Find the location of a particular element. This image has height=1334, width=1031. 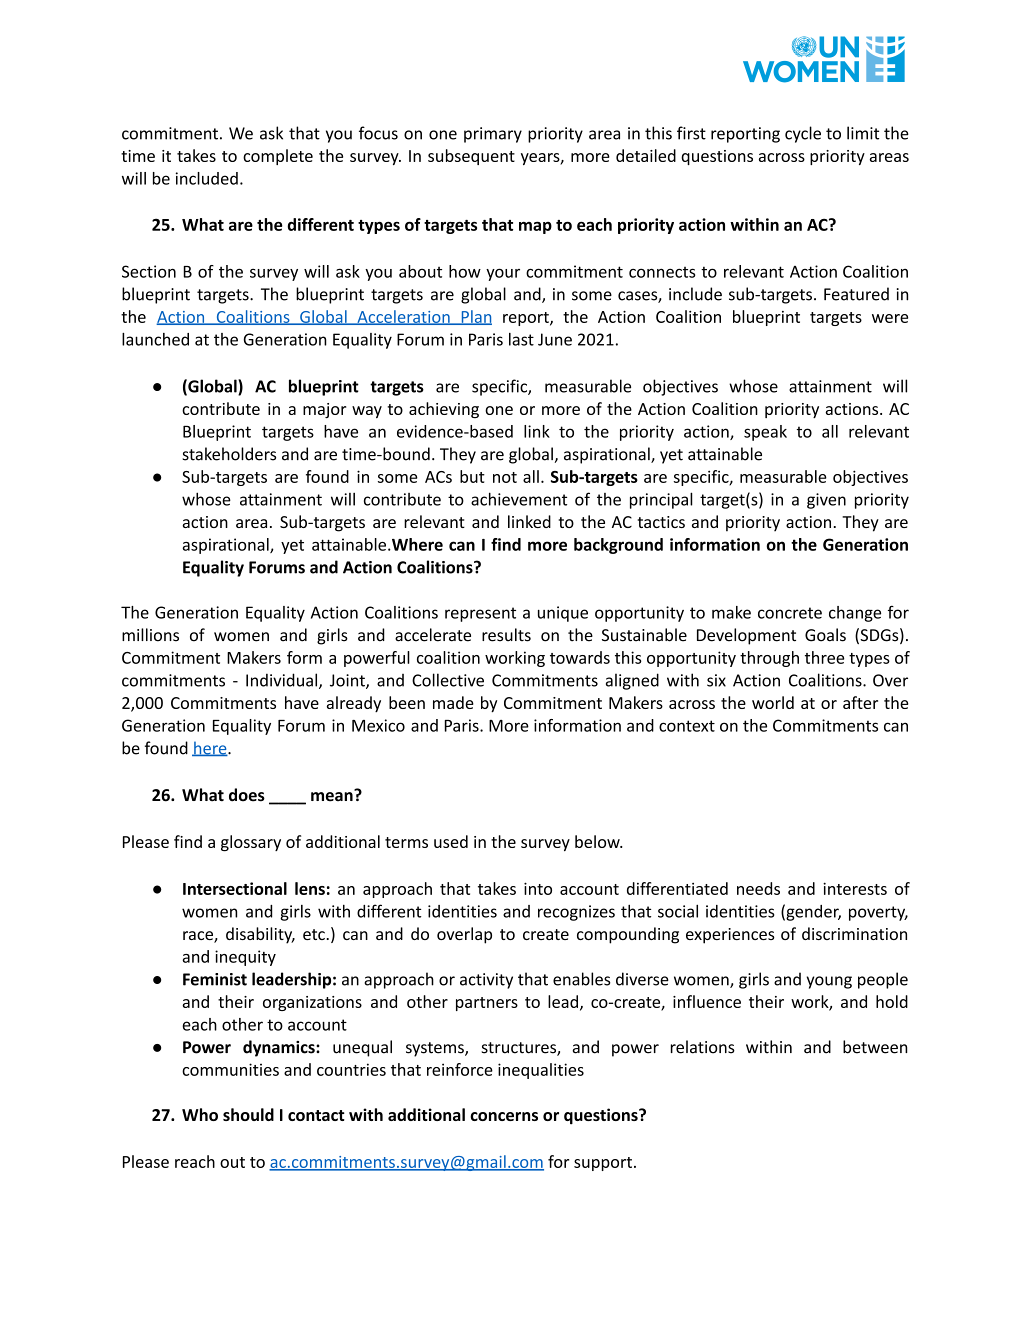

concerns is located at coordinates (504, 1116).
